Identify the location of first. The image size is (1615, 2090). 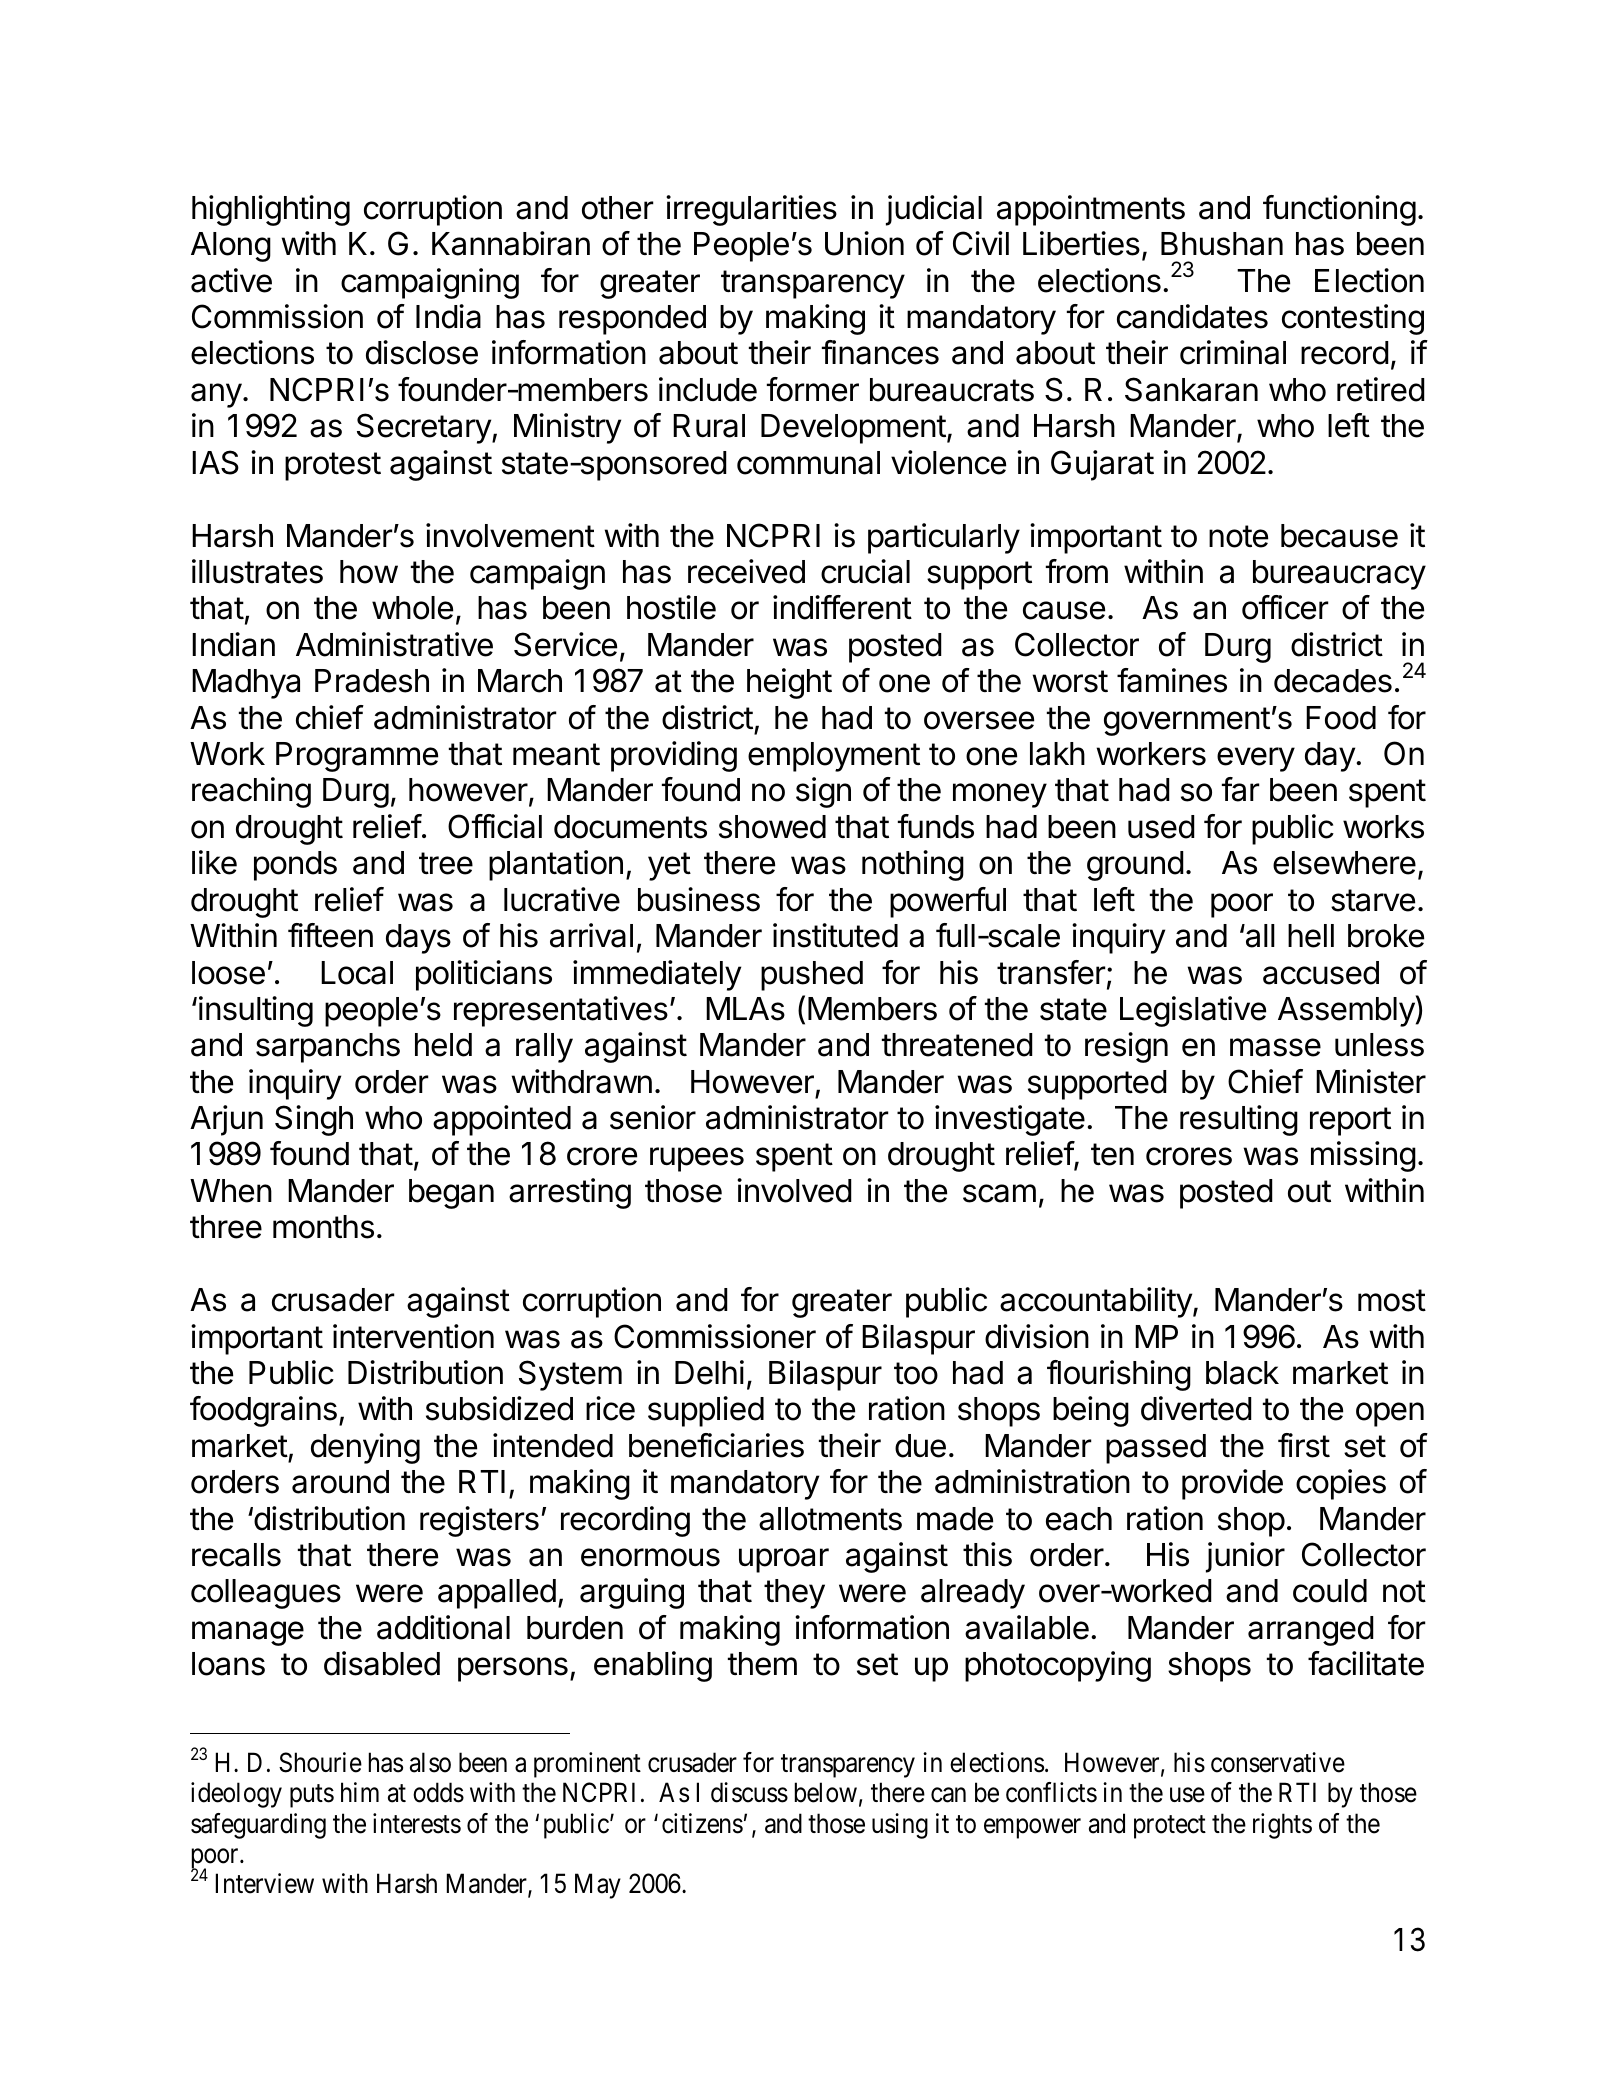
(1304, 1445).
